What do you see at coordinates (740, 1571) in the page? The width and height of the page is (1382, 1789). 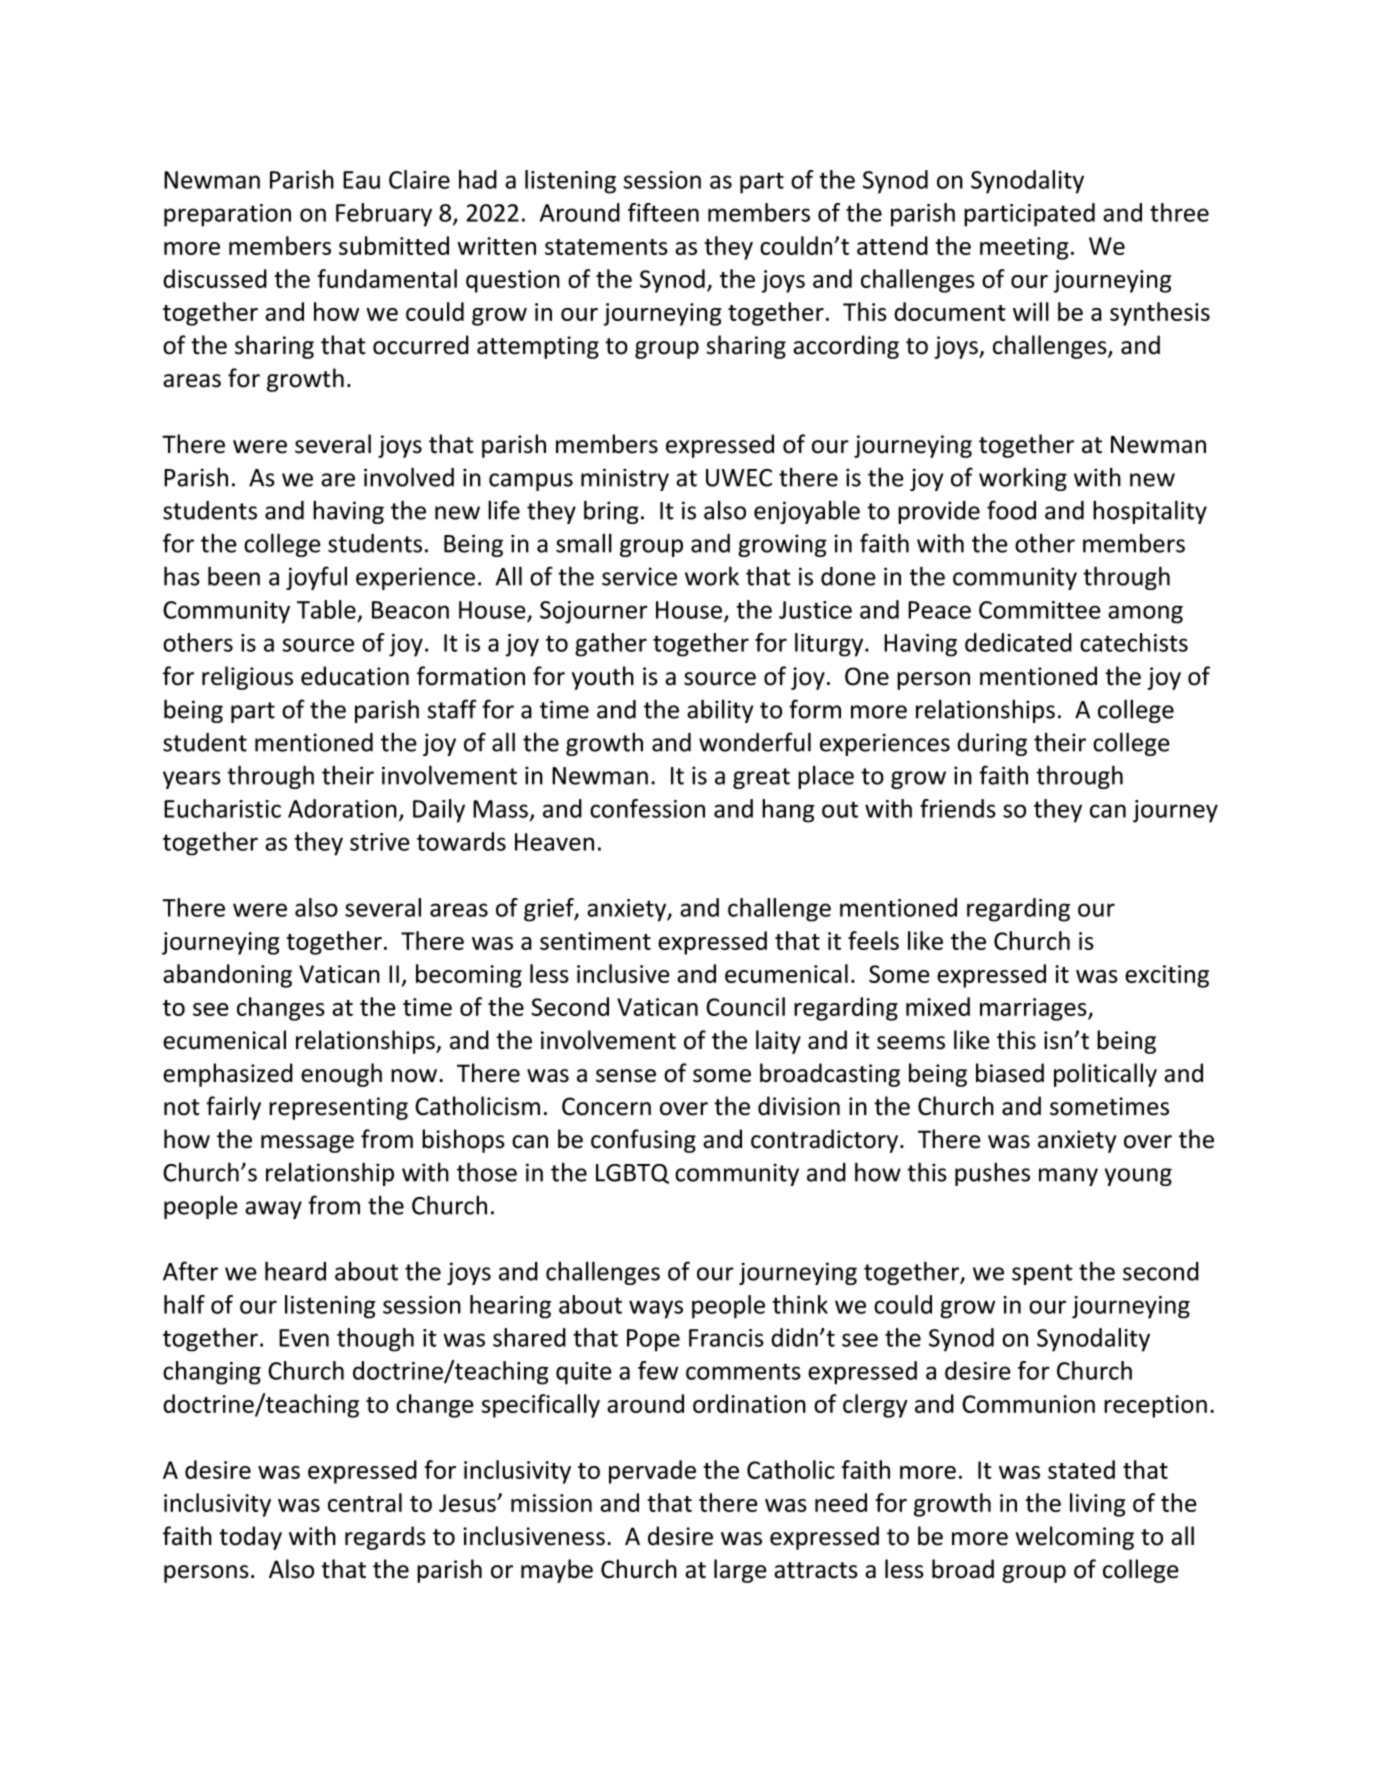 I see `large` at bounding box center [740, 1571].
